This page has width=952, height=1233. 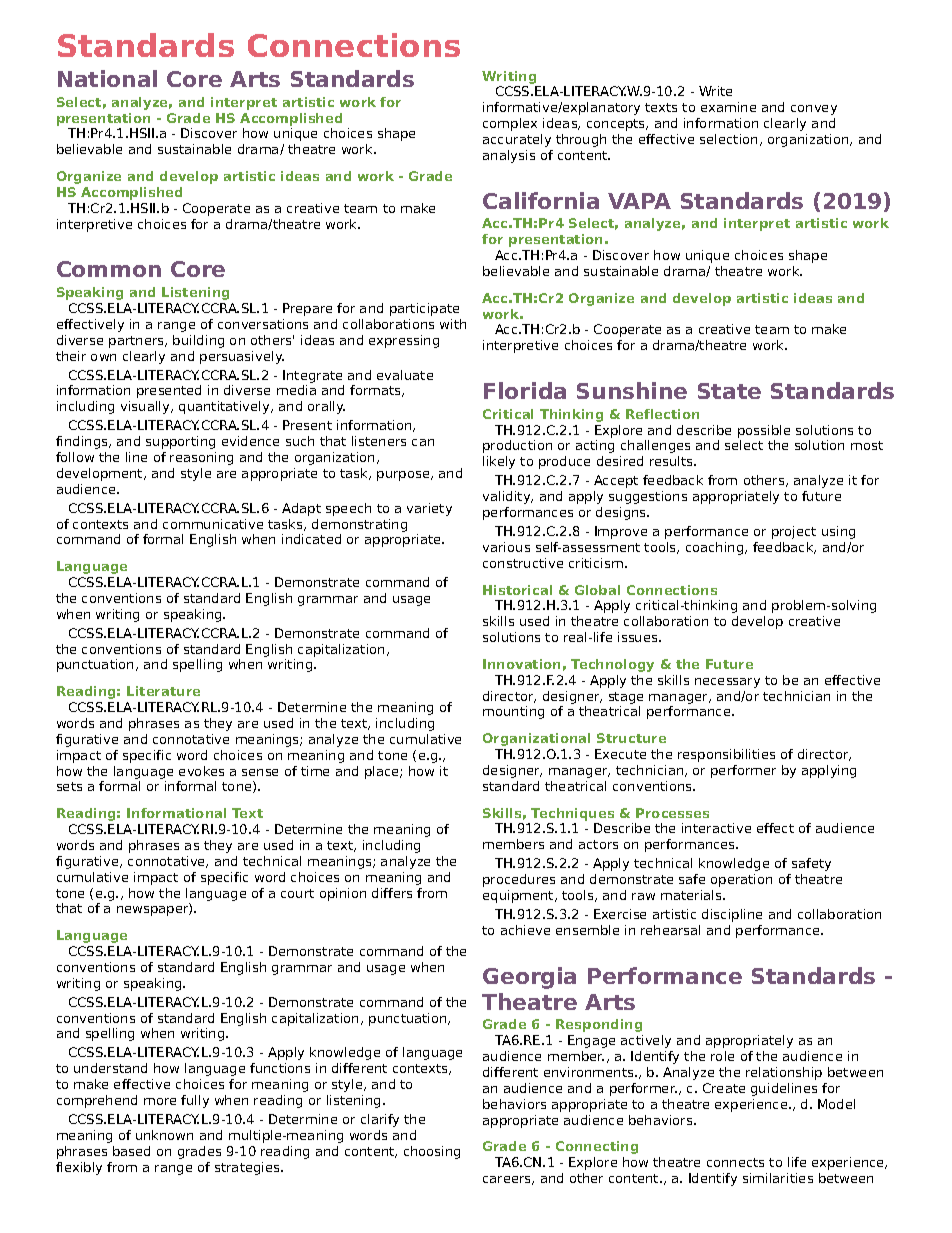 I want to click on unknown, so click(x=164, y=1135).
